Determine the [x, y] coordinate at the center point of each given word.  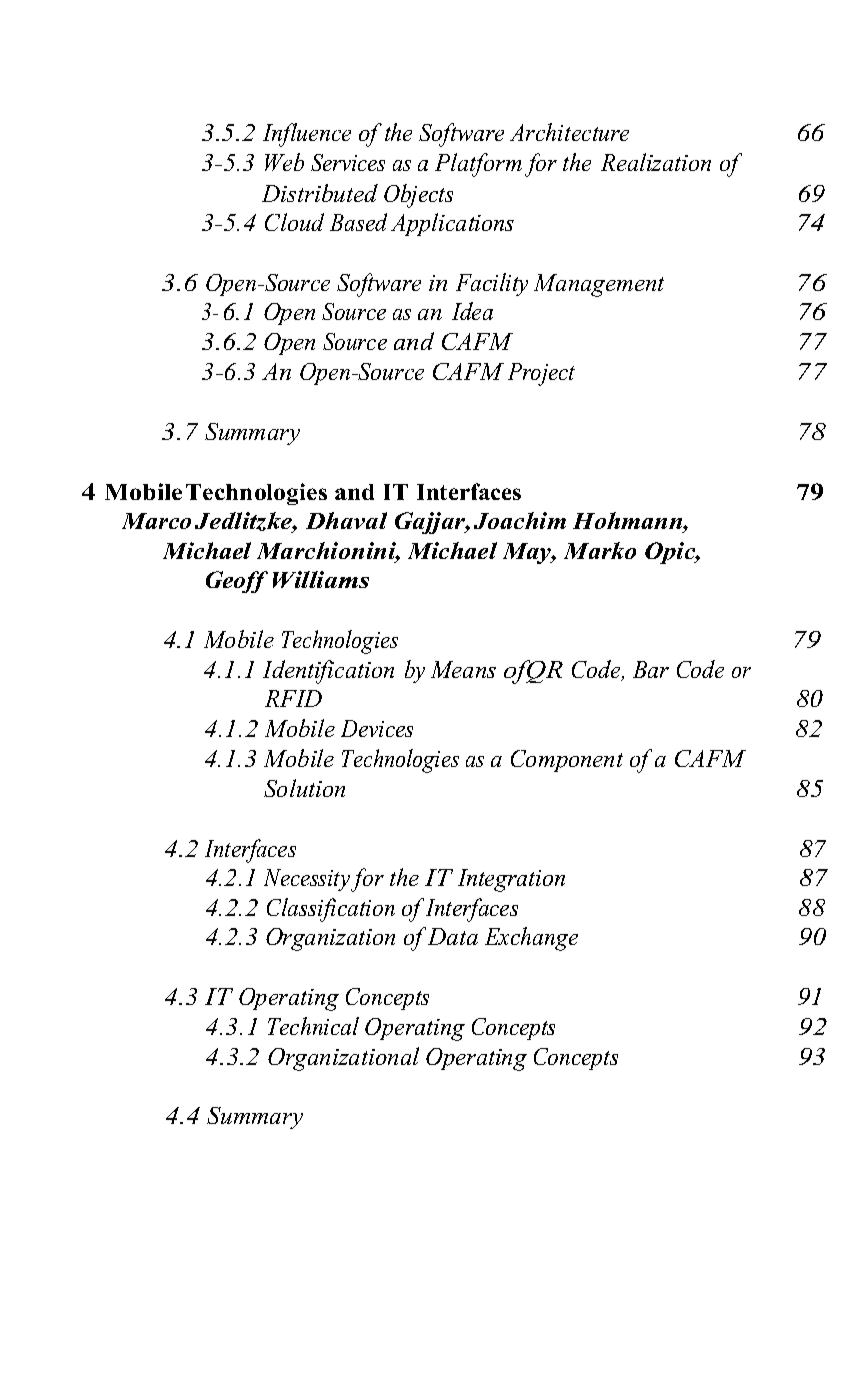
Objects [418, 196]
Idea [472, 311]
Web [284, 162]
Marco [156, 521]
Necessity [307, 880]
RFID [293, 698]
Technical [313, 1026]
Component [567, 761]
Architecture [569, 132]
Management [599, 285]
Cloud [294, 222]
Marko [600, 550]
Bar [651, 669]
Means [463, 669]
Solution [304, 788]
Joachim [520, 520]
